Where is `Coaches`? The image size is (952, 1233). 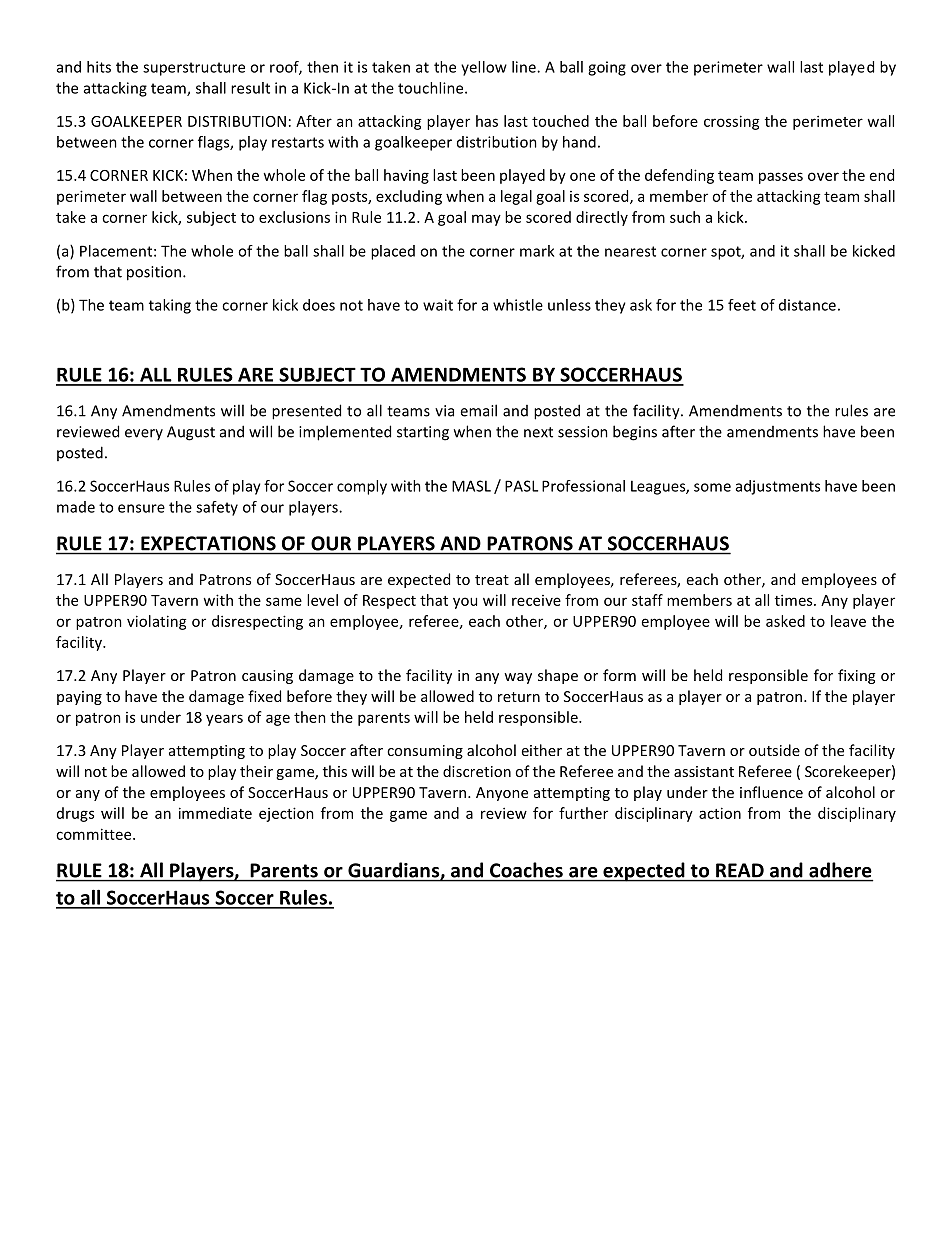 Coaches is located at coordinates (526, 870).
